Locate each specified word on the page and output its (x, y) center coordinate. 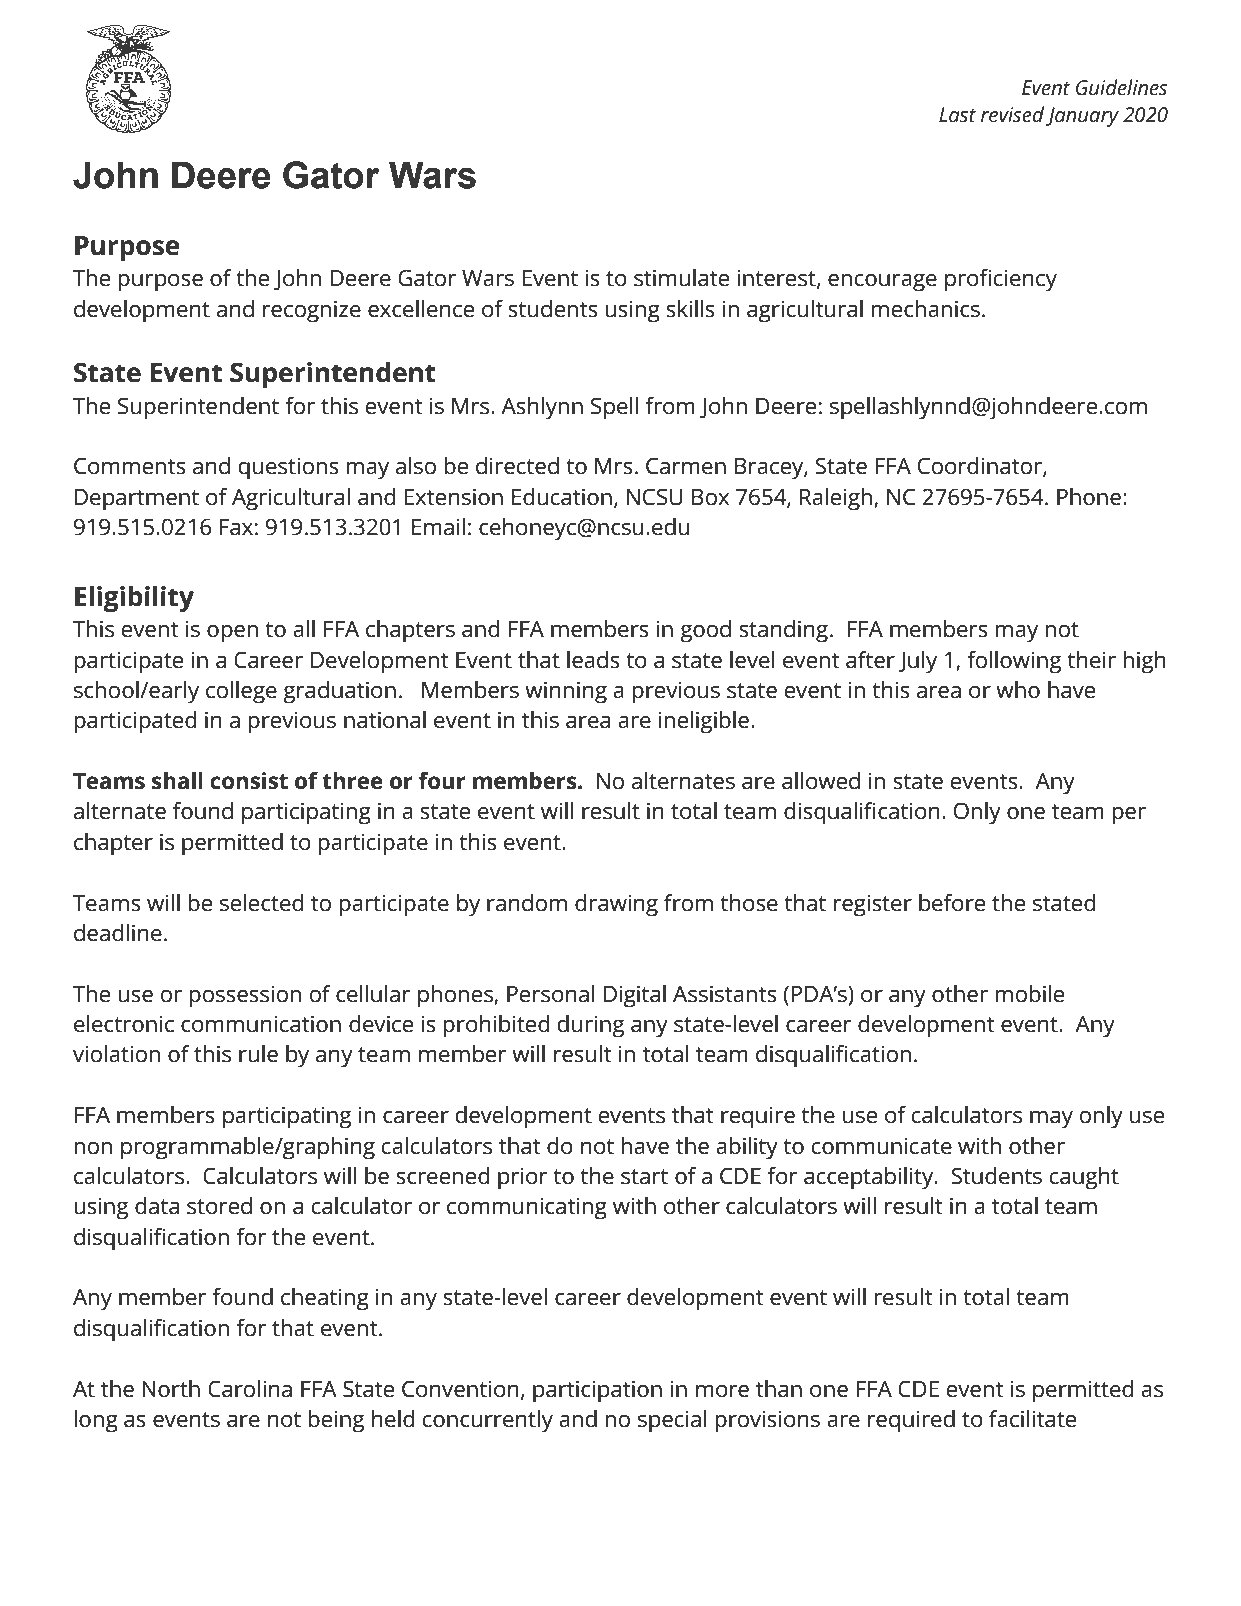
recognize (312, 311)
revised (1012, 114)
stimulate (681, 278)
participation (597, 1391)
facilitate (1032, 1419)
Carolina (250, 1389)
